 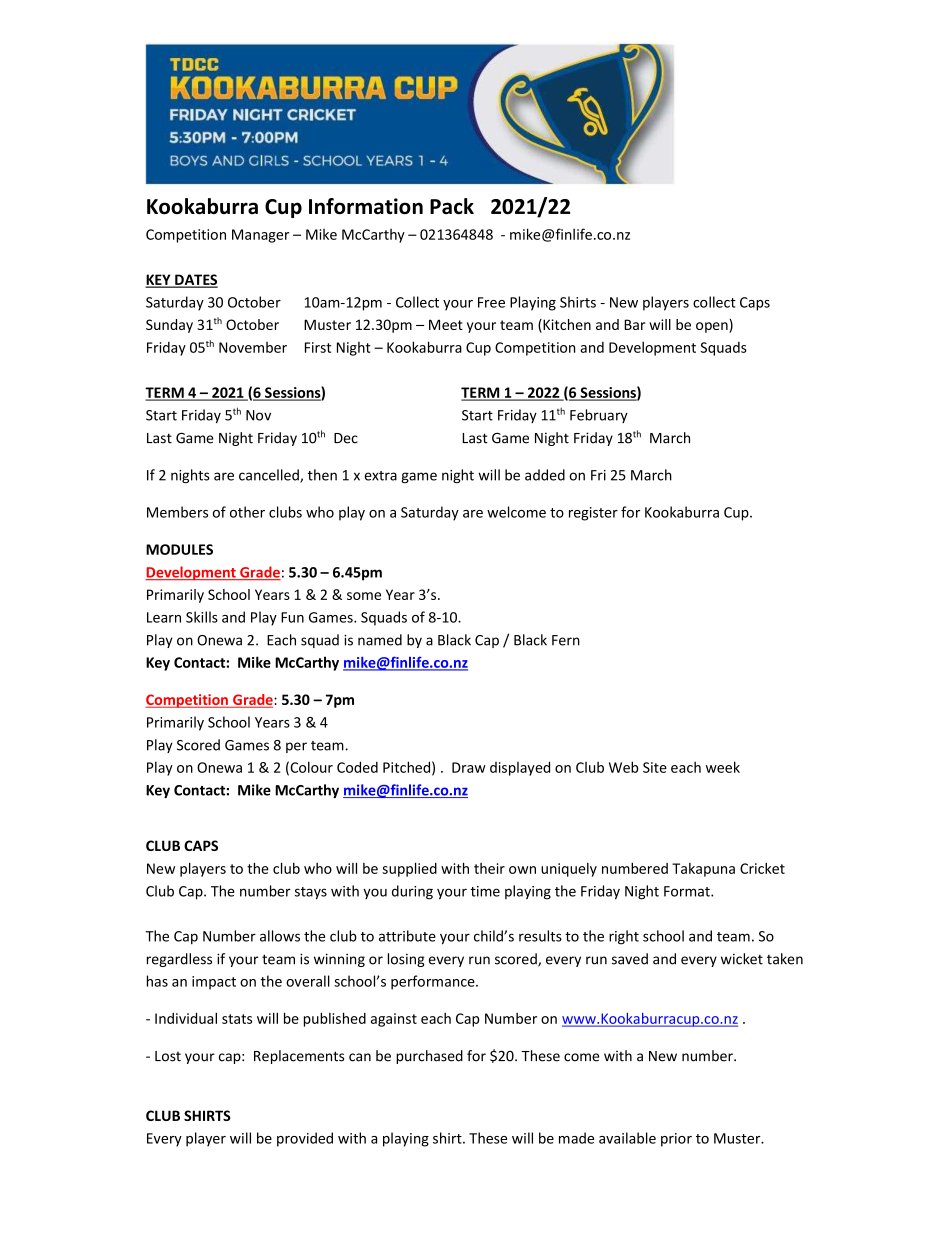 What do you see at coordinates (260, 236) in the document?
I see `Manager` at bounding box center [260, 236].
